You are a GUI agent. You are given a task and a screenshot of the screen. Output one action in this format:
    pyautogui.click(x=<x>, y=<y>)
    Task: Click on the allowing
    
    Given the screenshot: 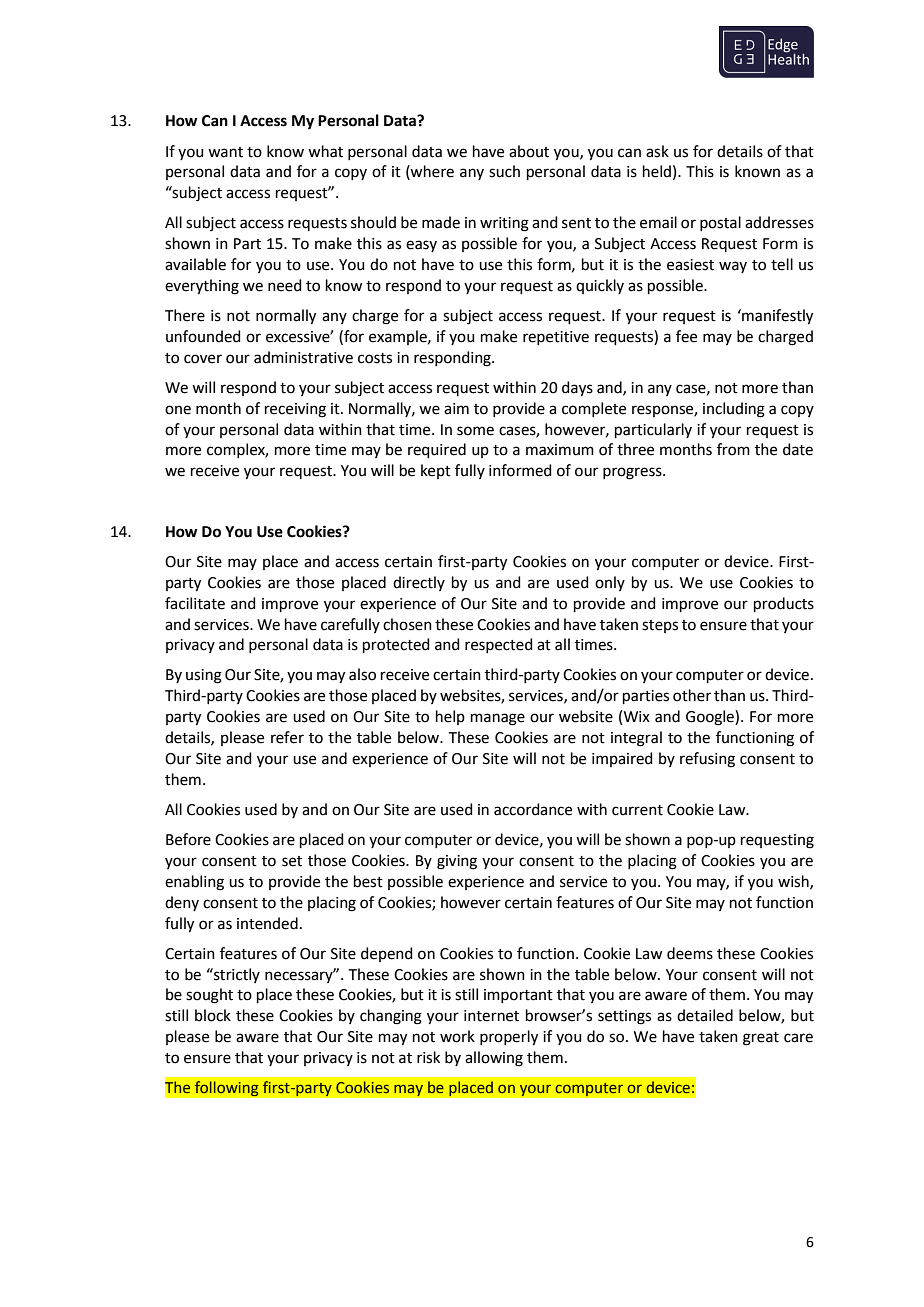 What is the action you would take?
    pyautogui.click(x=494, y=1059)
